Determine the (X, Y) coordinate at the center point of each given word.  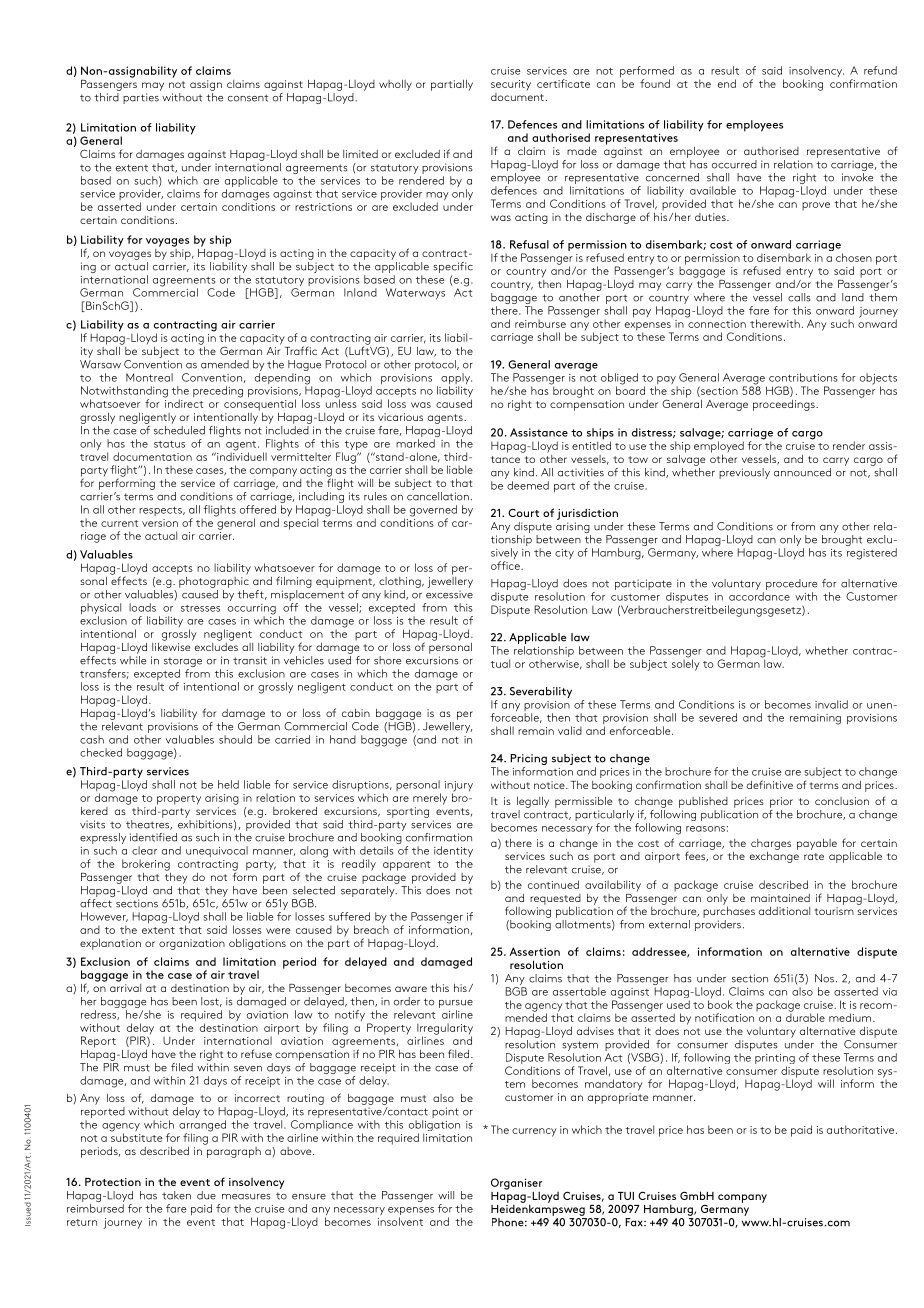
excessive (449, 594)
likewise (172, 645)
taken (176, 1195)
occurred (734, 164)
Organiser (516, 1185)
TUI (626, 1196)
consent (248, 98)
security (511, 85)
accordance (759, 596)
